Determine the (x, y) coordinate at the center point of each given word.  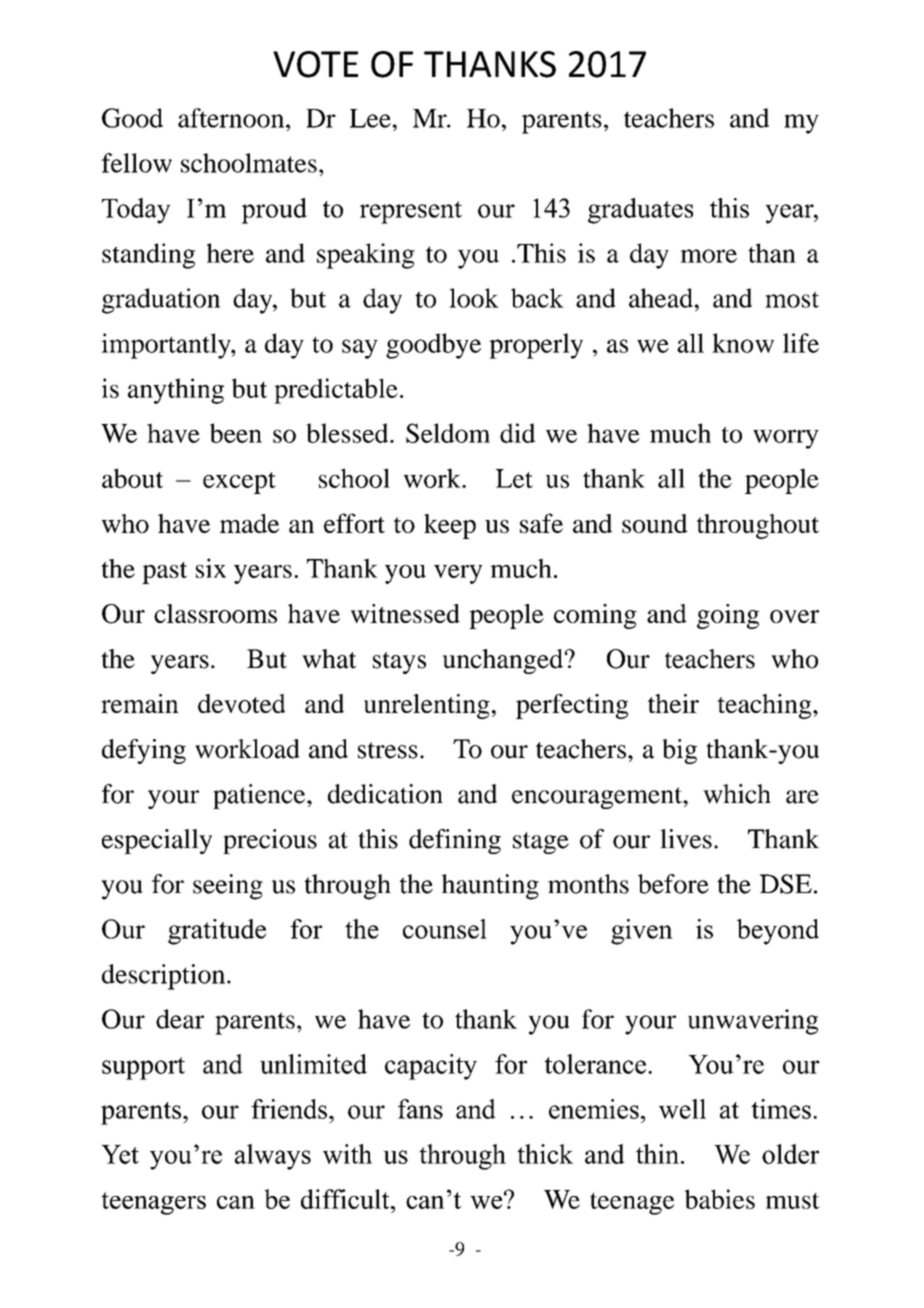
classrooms (215, 613)
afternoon (232, 118)
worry (786, 439)
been (236, 433)
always (273, 1157)
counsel (445, 929)
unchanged (502, 661)
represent (411, 212)
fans (420, 1109)
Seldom (448, 433)
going (728, 616)
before (673, 884)
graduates (640, 211)
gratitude (217, 932)
